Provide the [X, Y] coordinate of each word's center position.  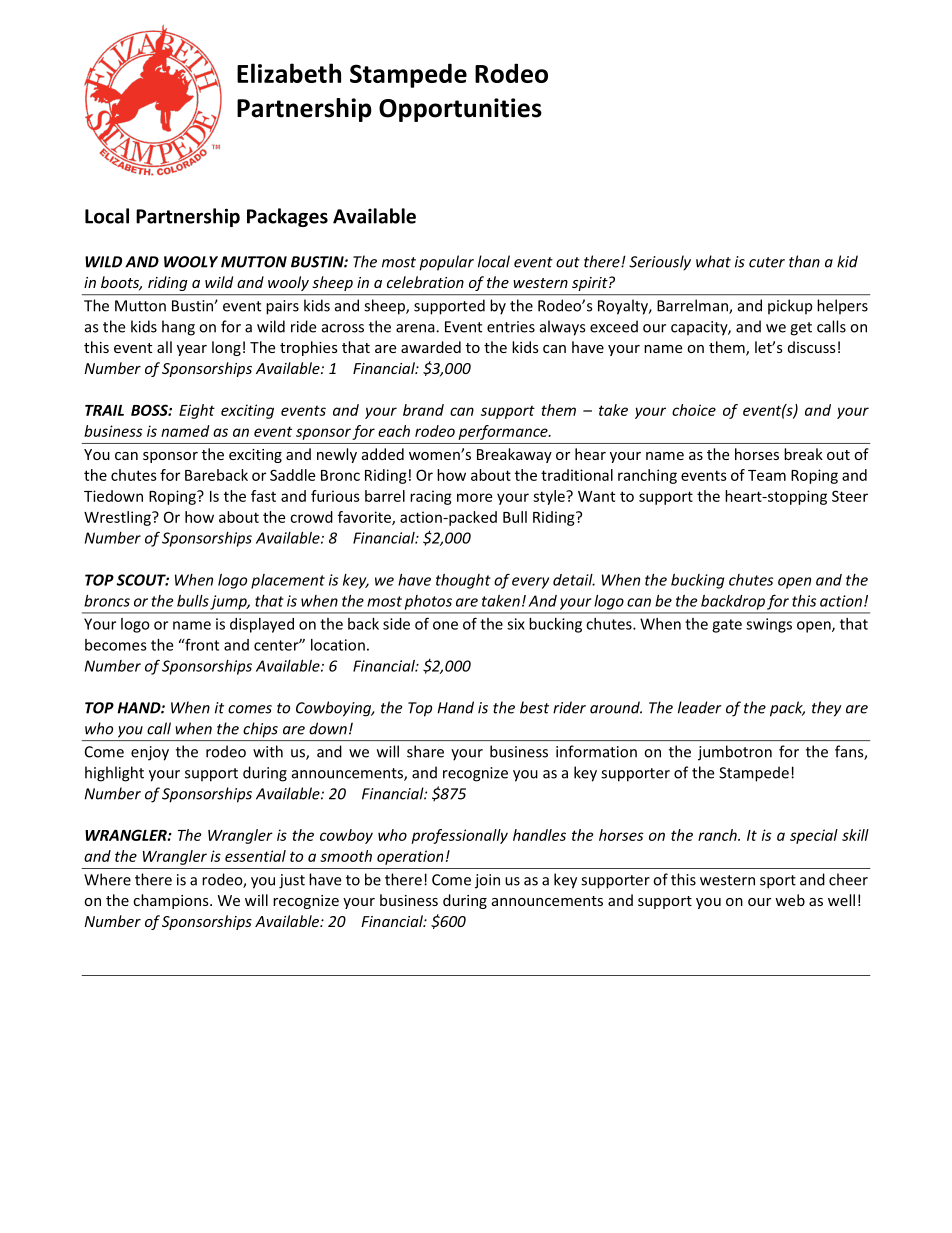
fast [263, 496]
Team [767, 475]
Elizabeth [289, 73]
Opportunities [460, 110]
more [474, 497]
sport [778, 882]
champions [172, 901]
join [487, 881]
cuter [767, 262]
